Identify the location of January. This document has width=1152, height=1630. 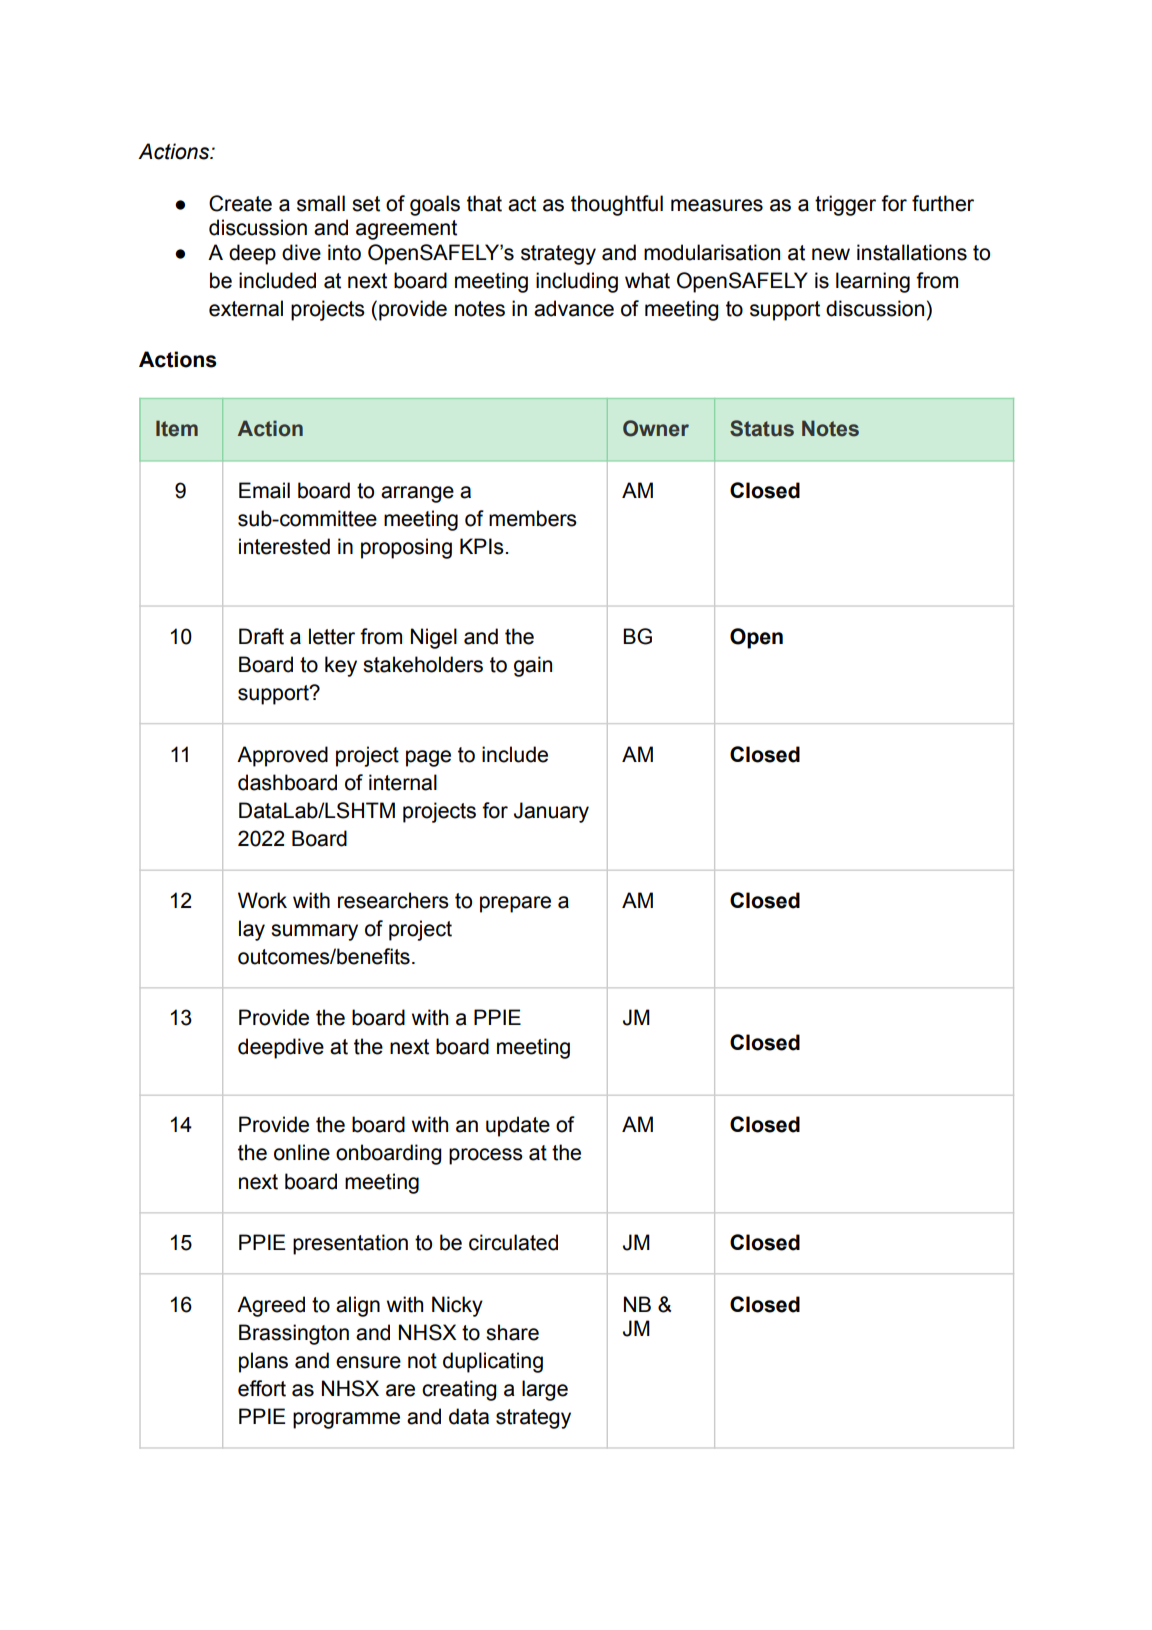
(551, 812).
